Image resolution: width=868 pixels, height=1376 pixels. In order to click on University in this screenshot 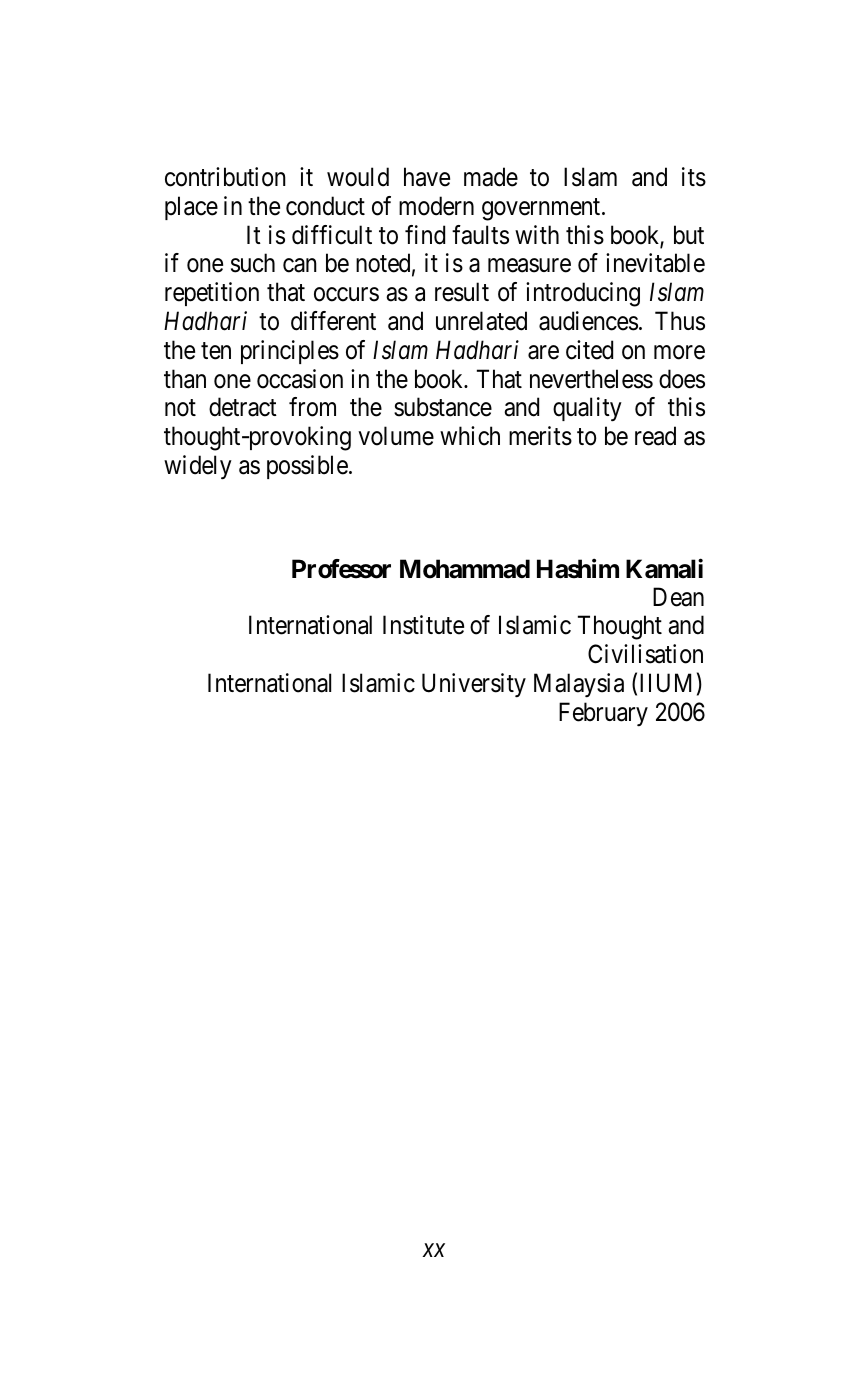, I will do `click(474, 685)`.
